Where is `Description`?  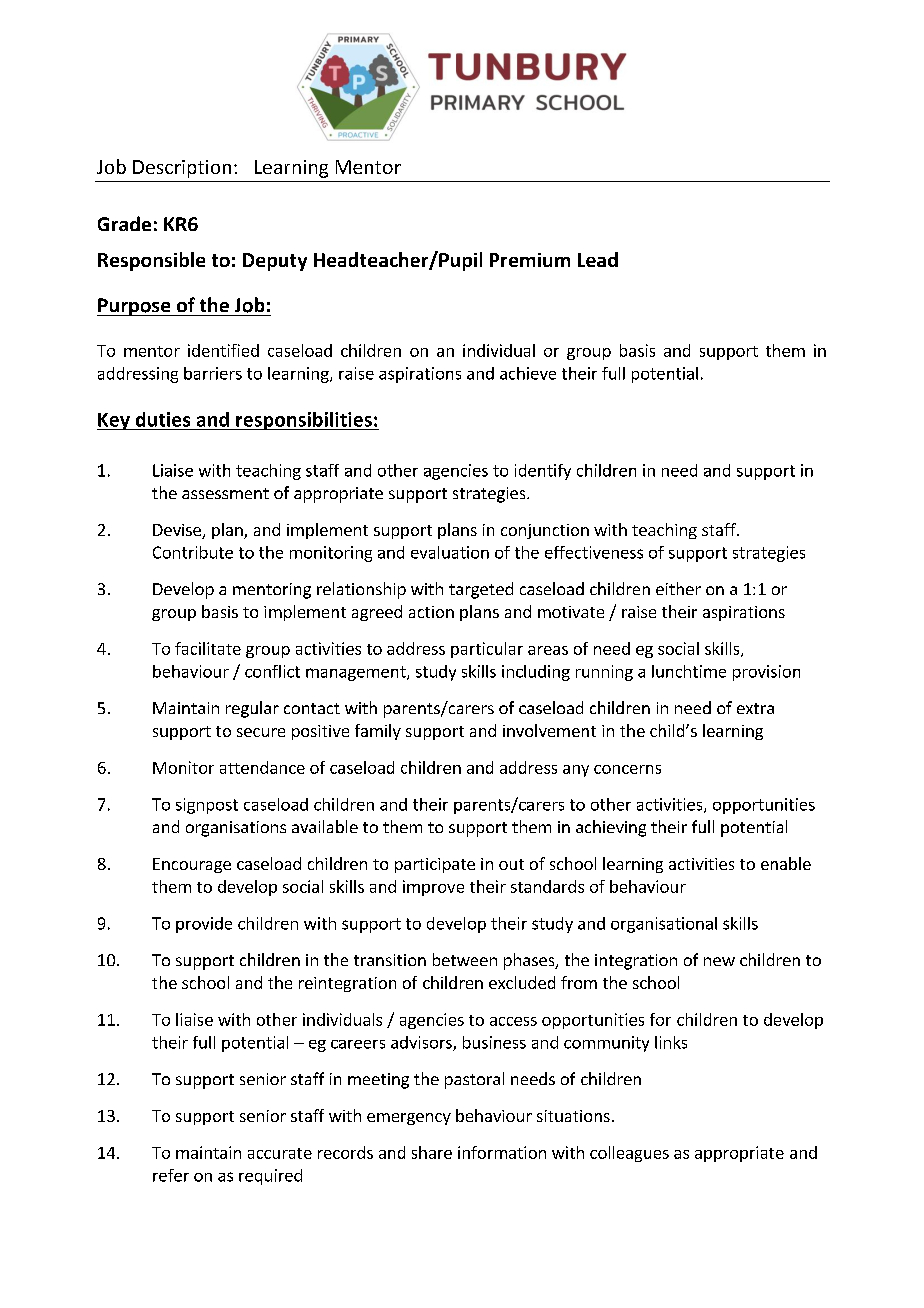 Description is located at coordinates (182, 169).
